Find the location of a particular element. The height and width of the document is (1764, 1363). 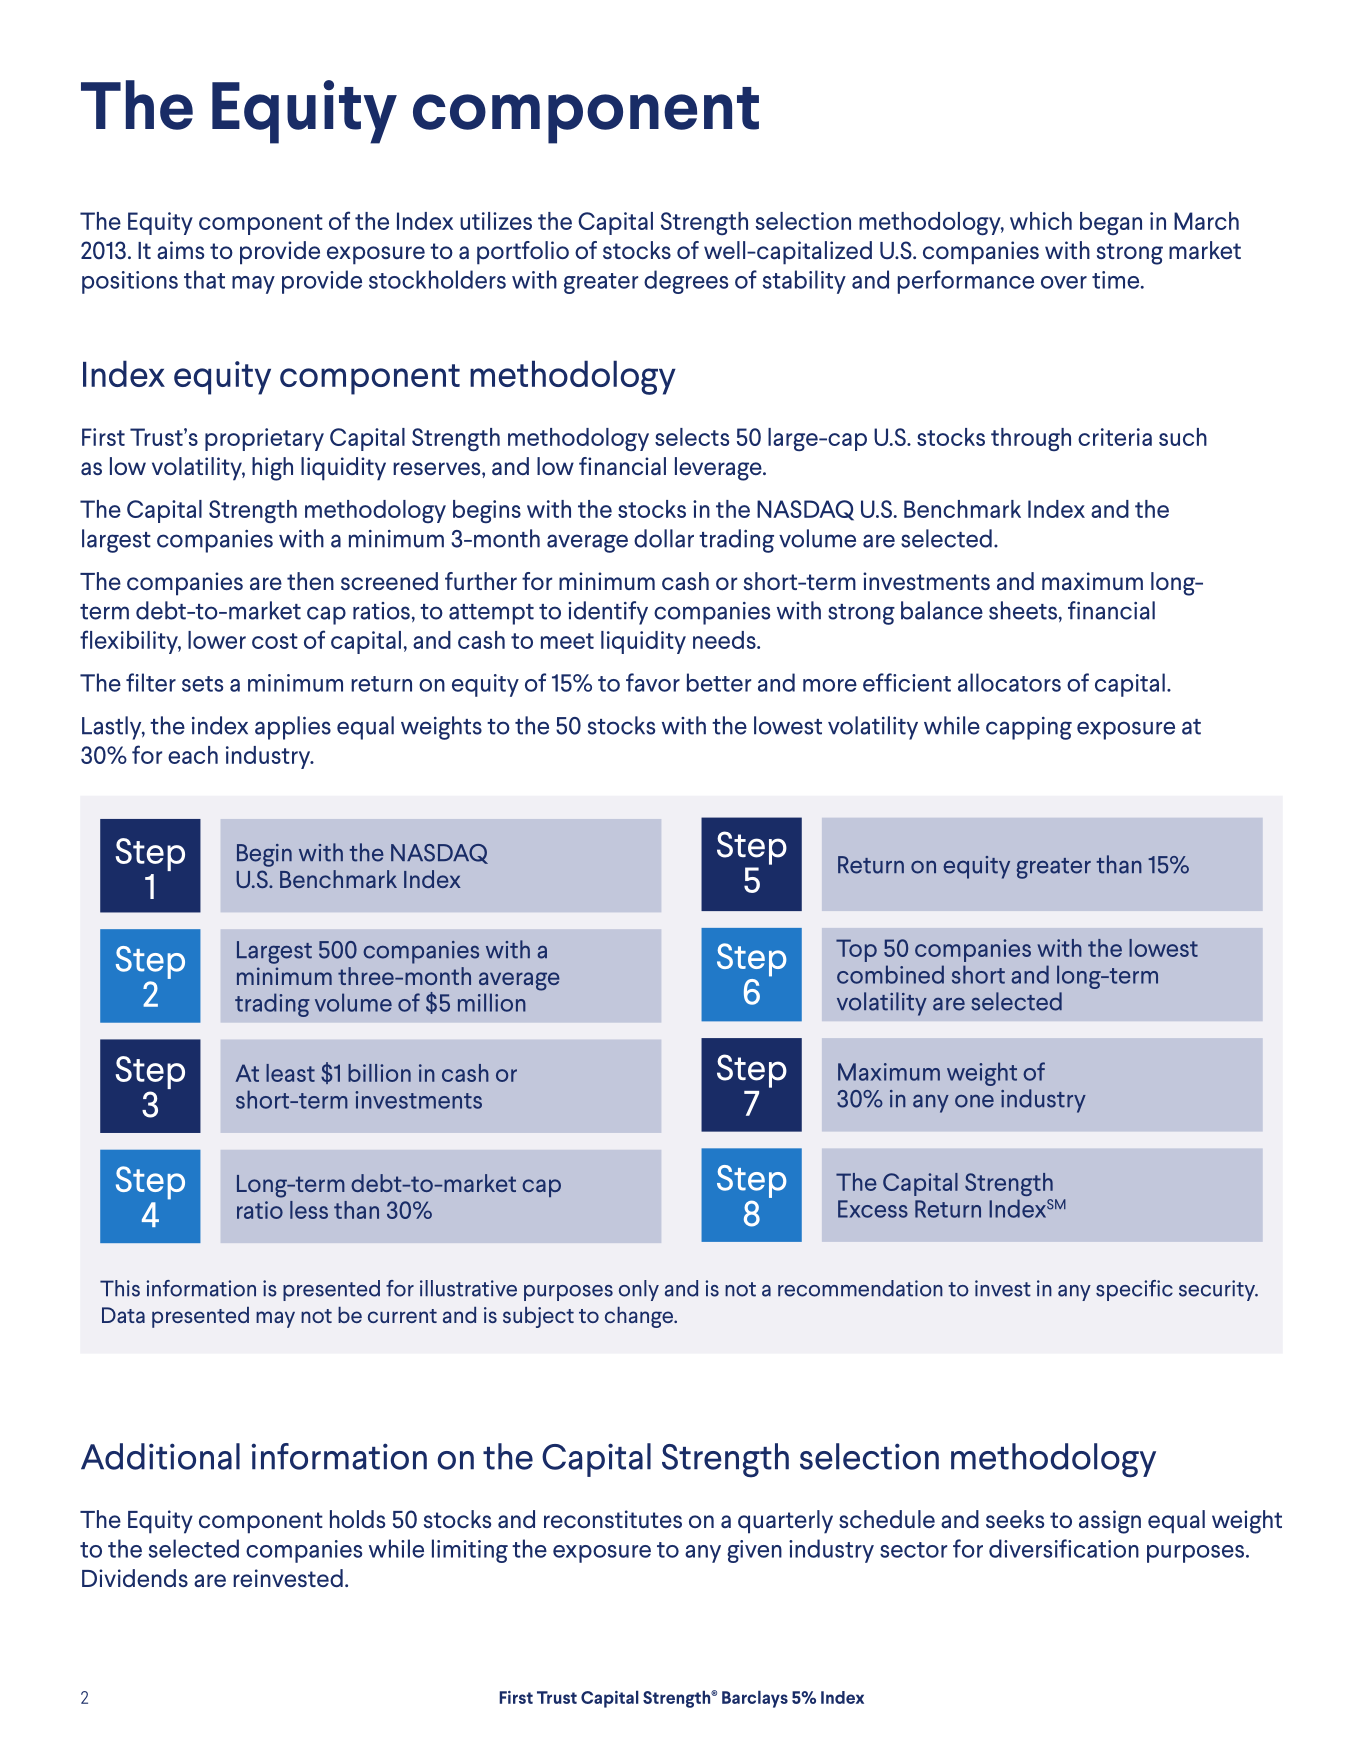

less is located at coordinates (309, 1210).
